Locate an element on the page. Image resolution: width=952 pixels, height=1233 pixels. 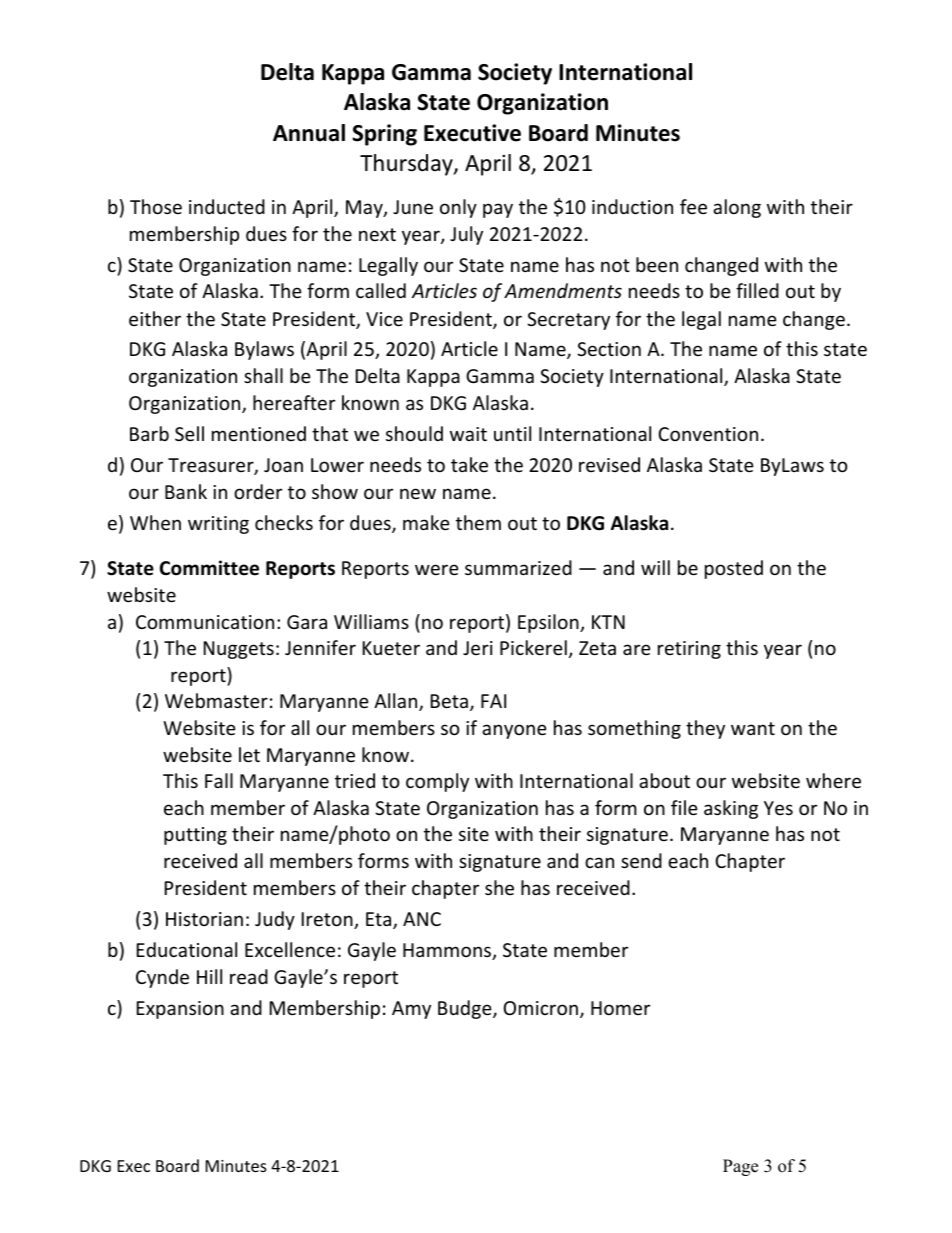
comply is located at coordinates (437, 782).
